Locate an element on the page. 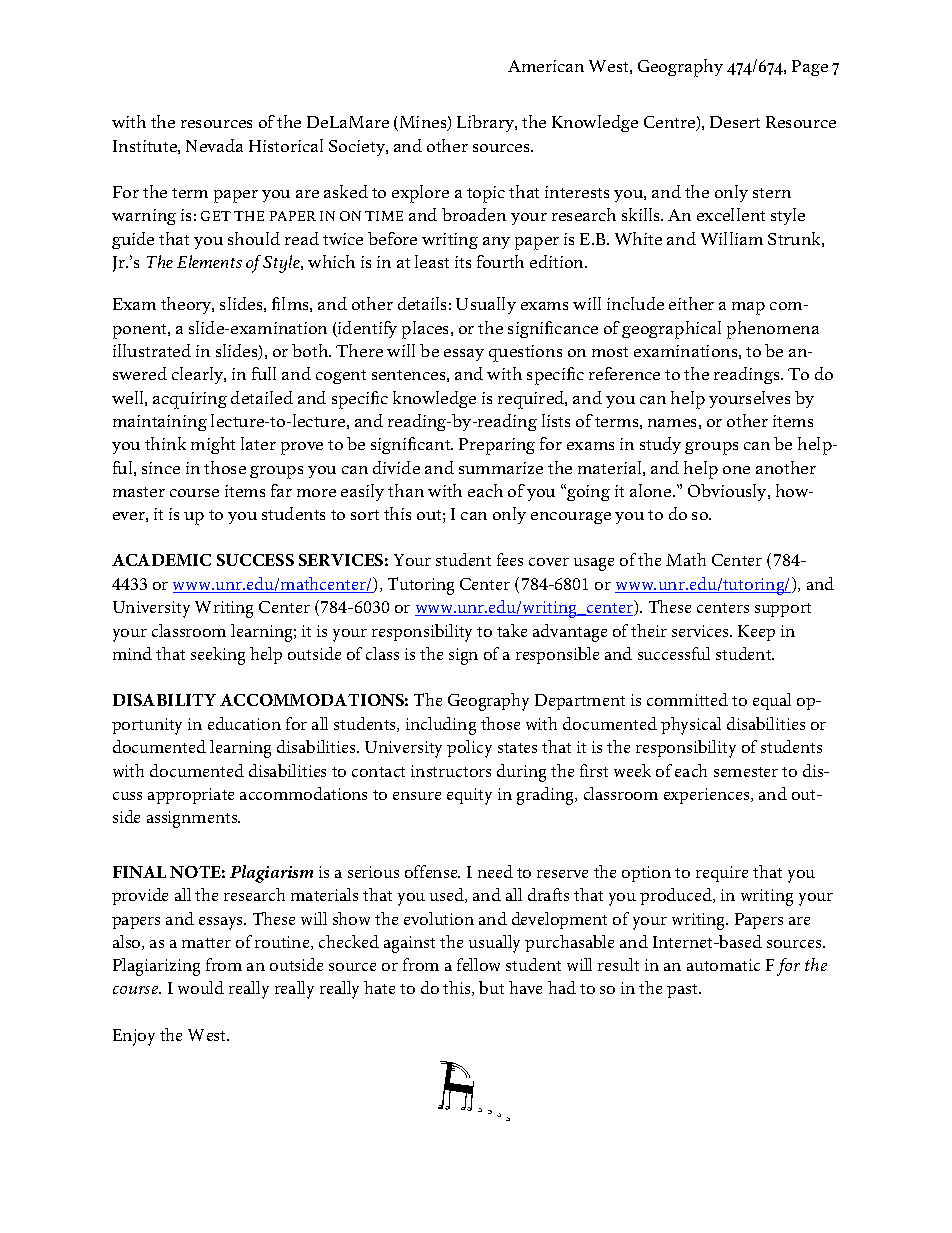  Desert is located at coordinates (735, 122).
